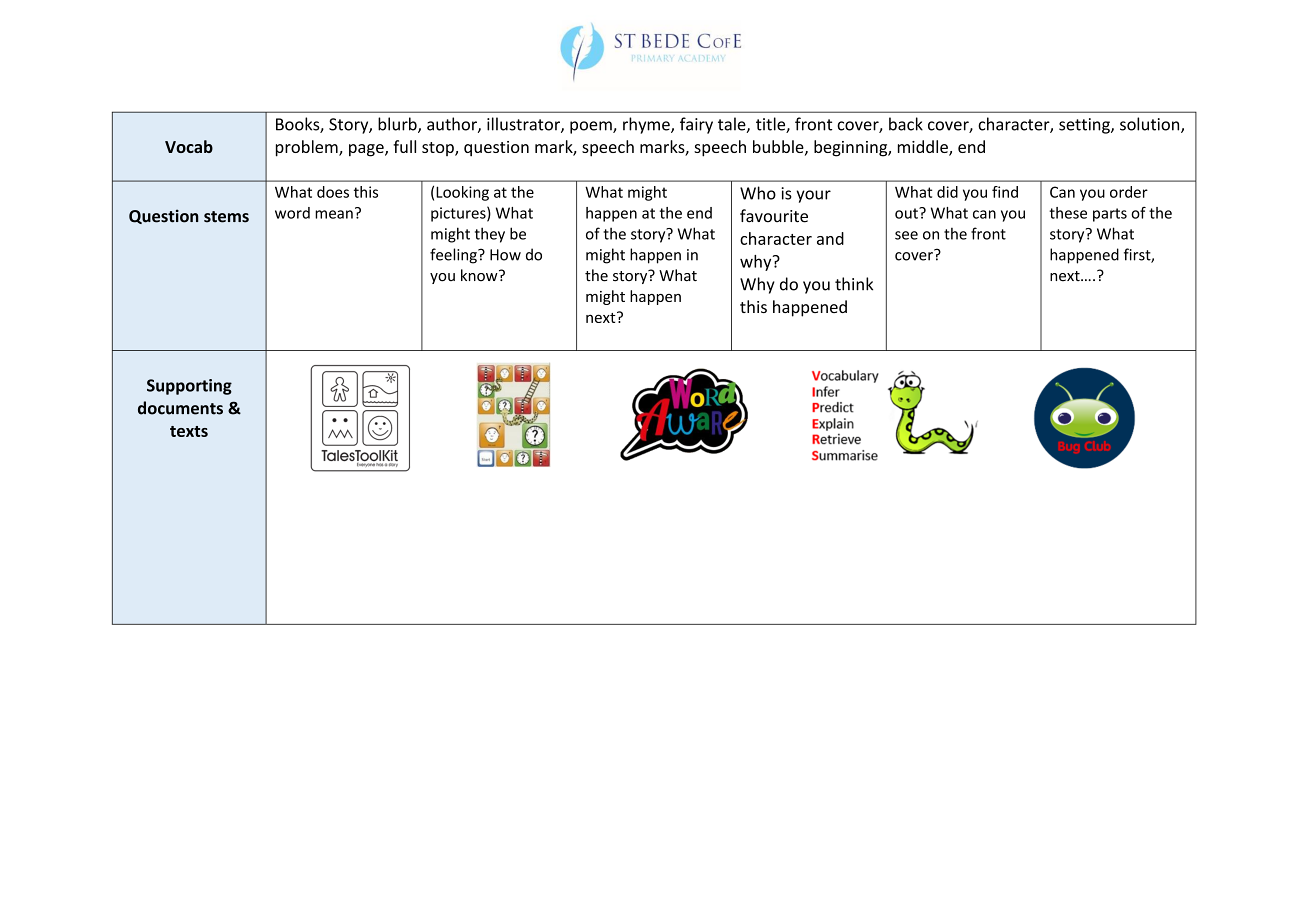  What do you see at coordinates (906, 235) in the screenshot?
I see `see` at bounding box center [906, 235].
